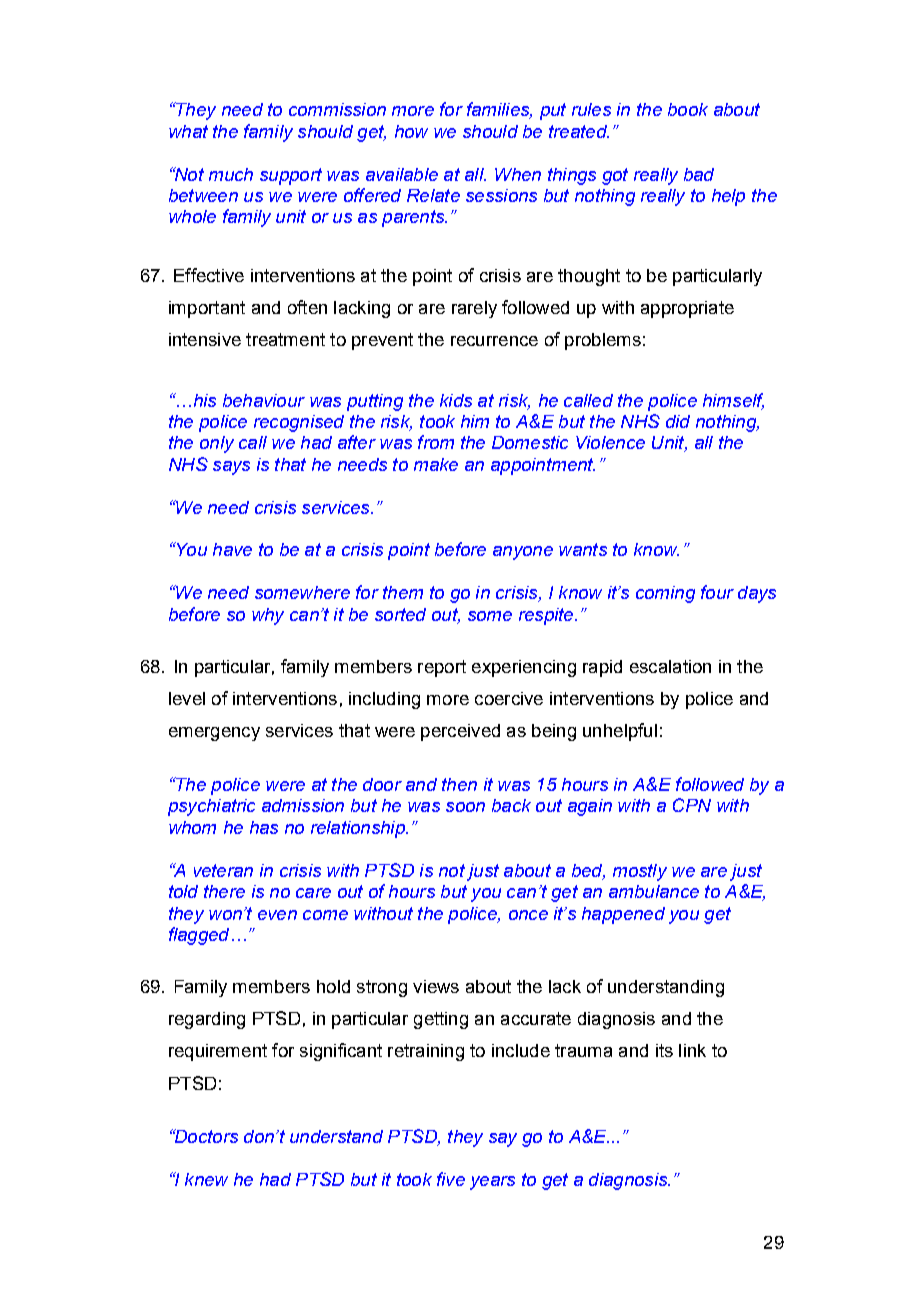  What do you see at coordinates (688, 109) in the screenshot?
I see `book` at bounding box center [688, 109].
